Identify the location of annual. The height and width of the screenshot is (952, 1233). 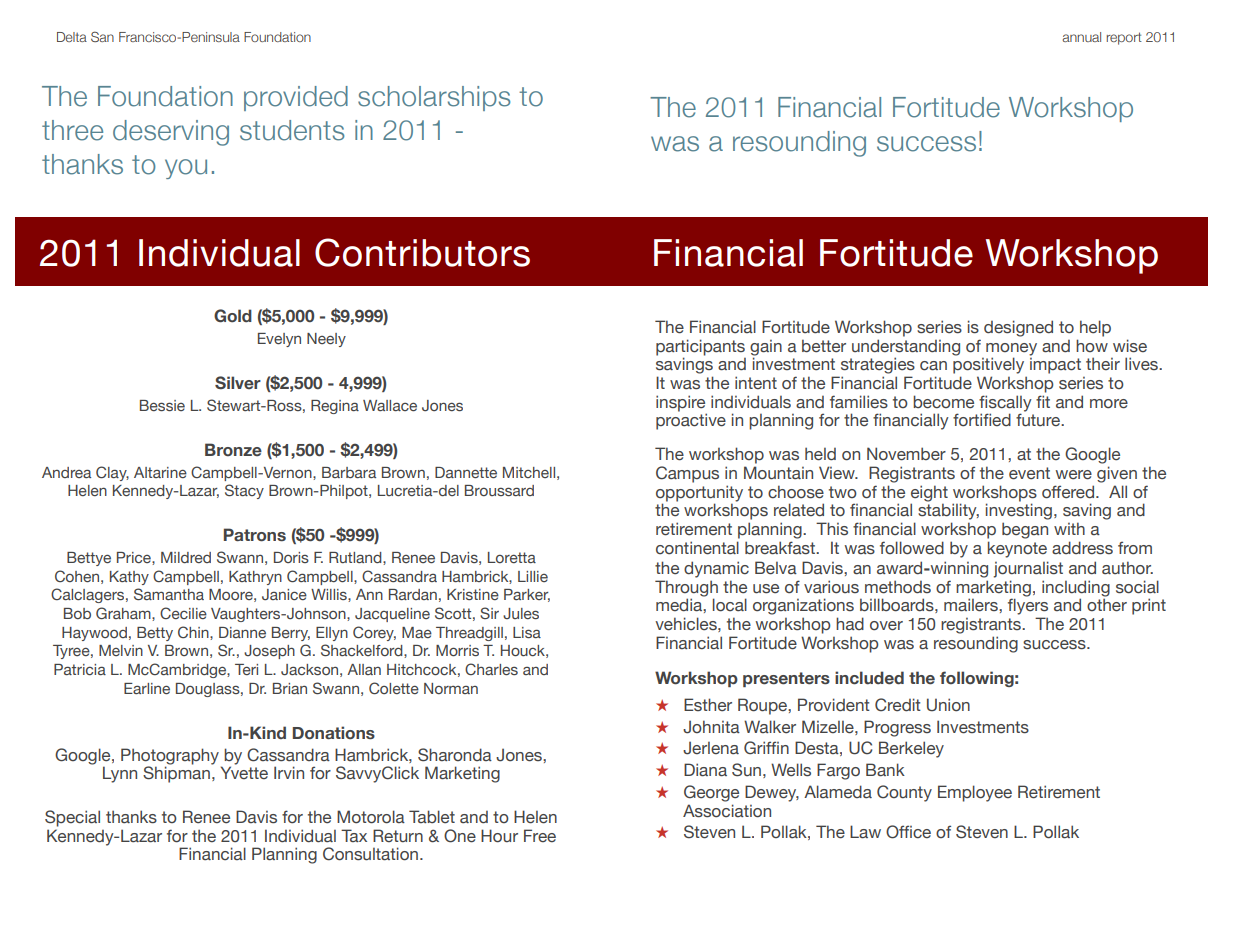
(1081, 37).
